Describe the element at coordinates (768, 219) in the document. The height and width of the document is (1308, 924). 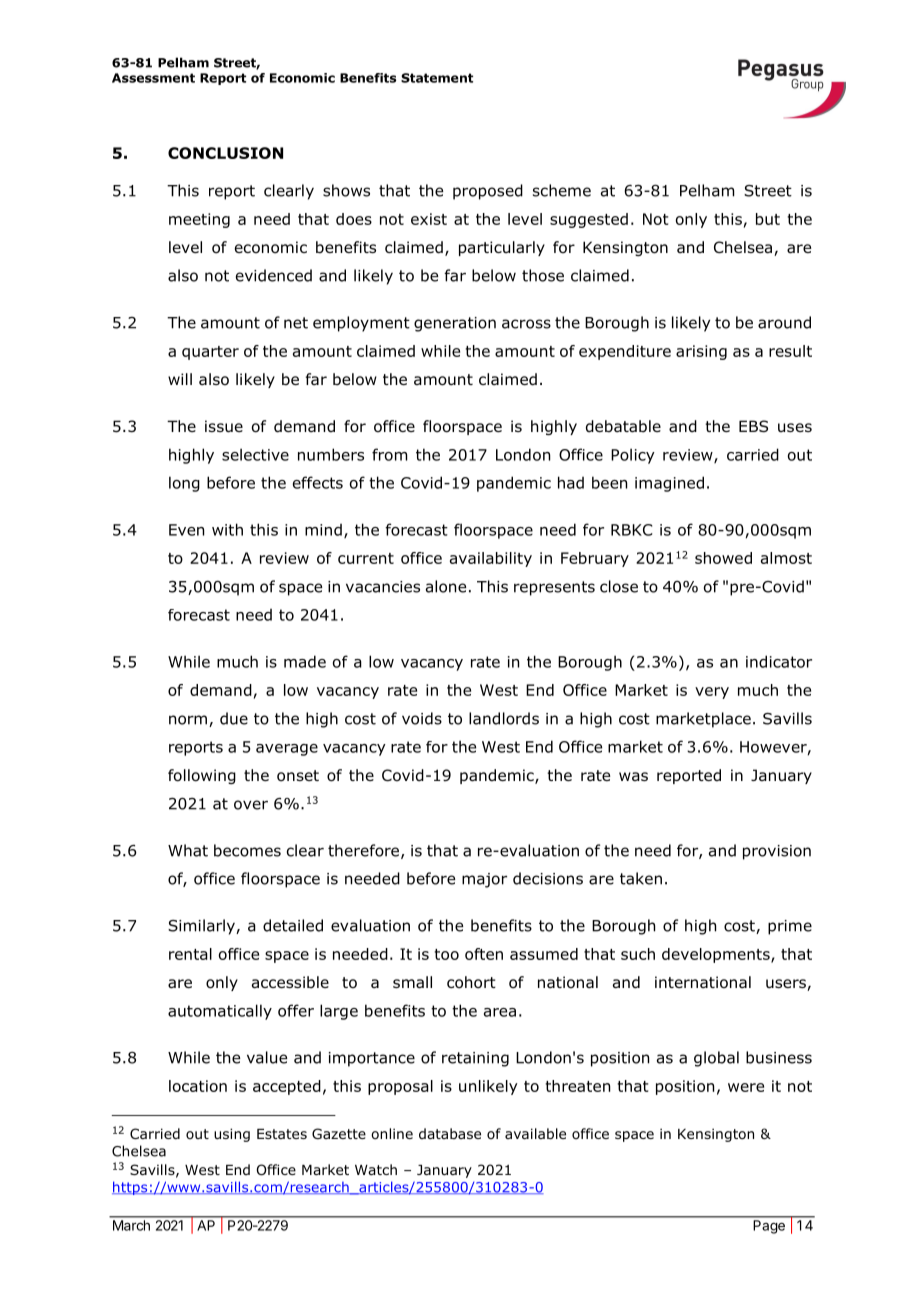
I see `but` at that location.
